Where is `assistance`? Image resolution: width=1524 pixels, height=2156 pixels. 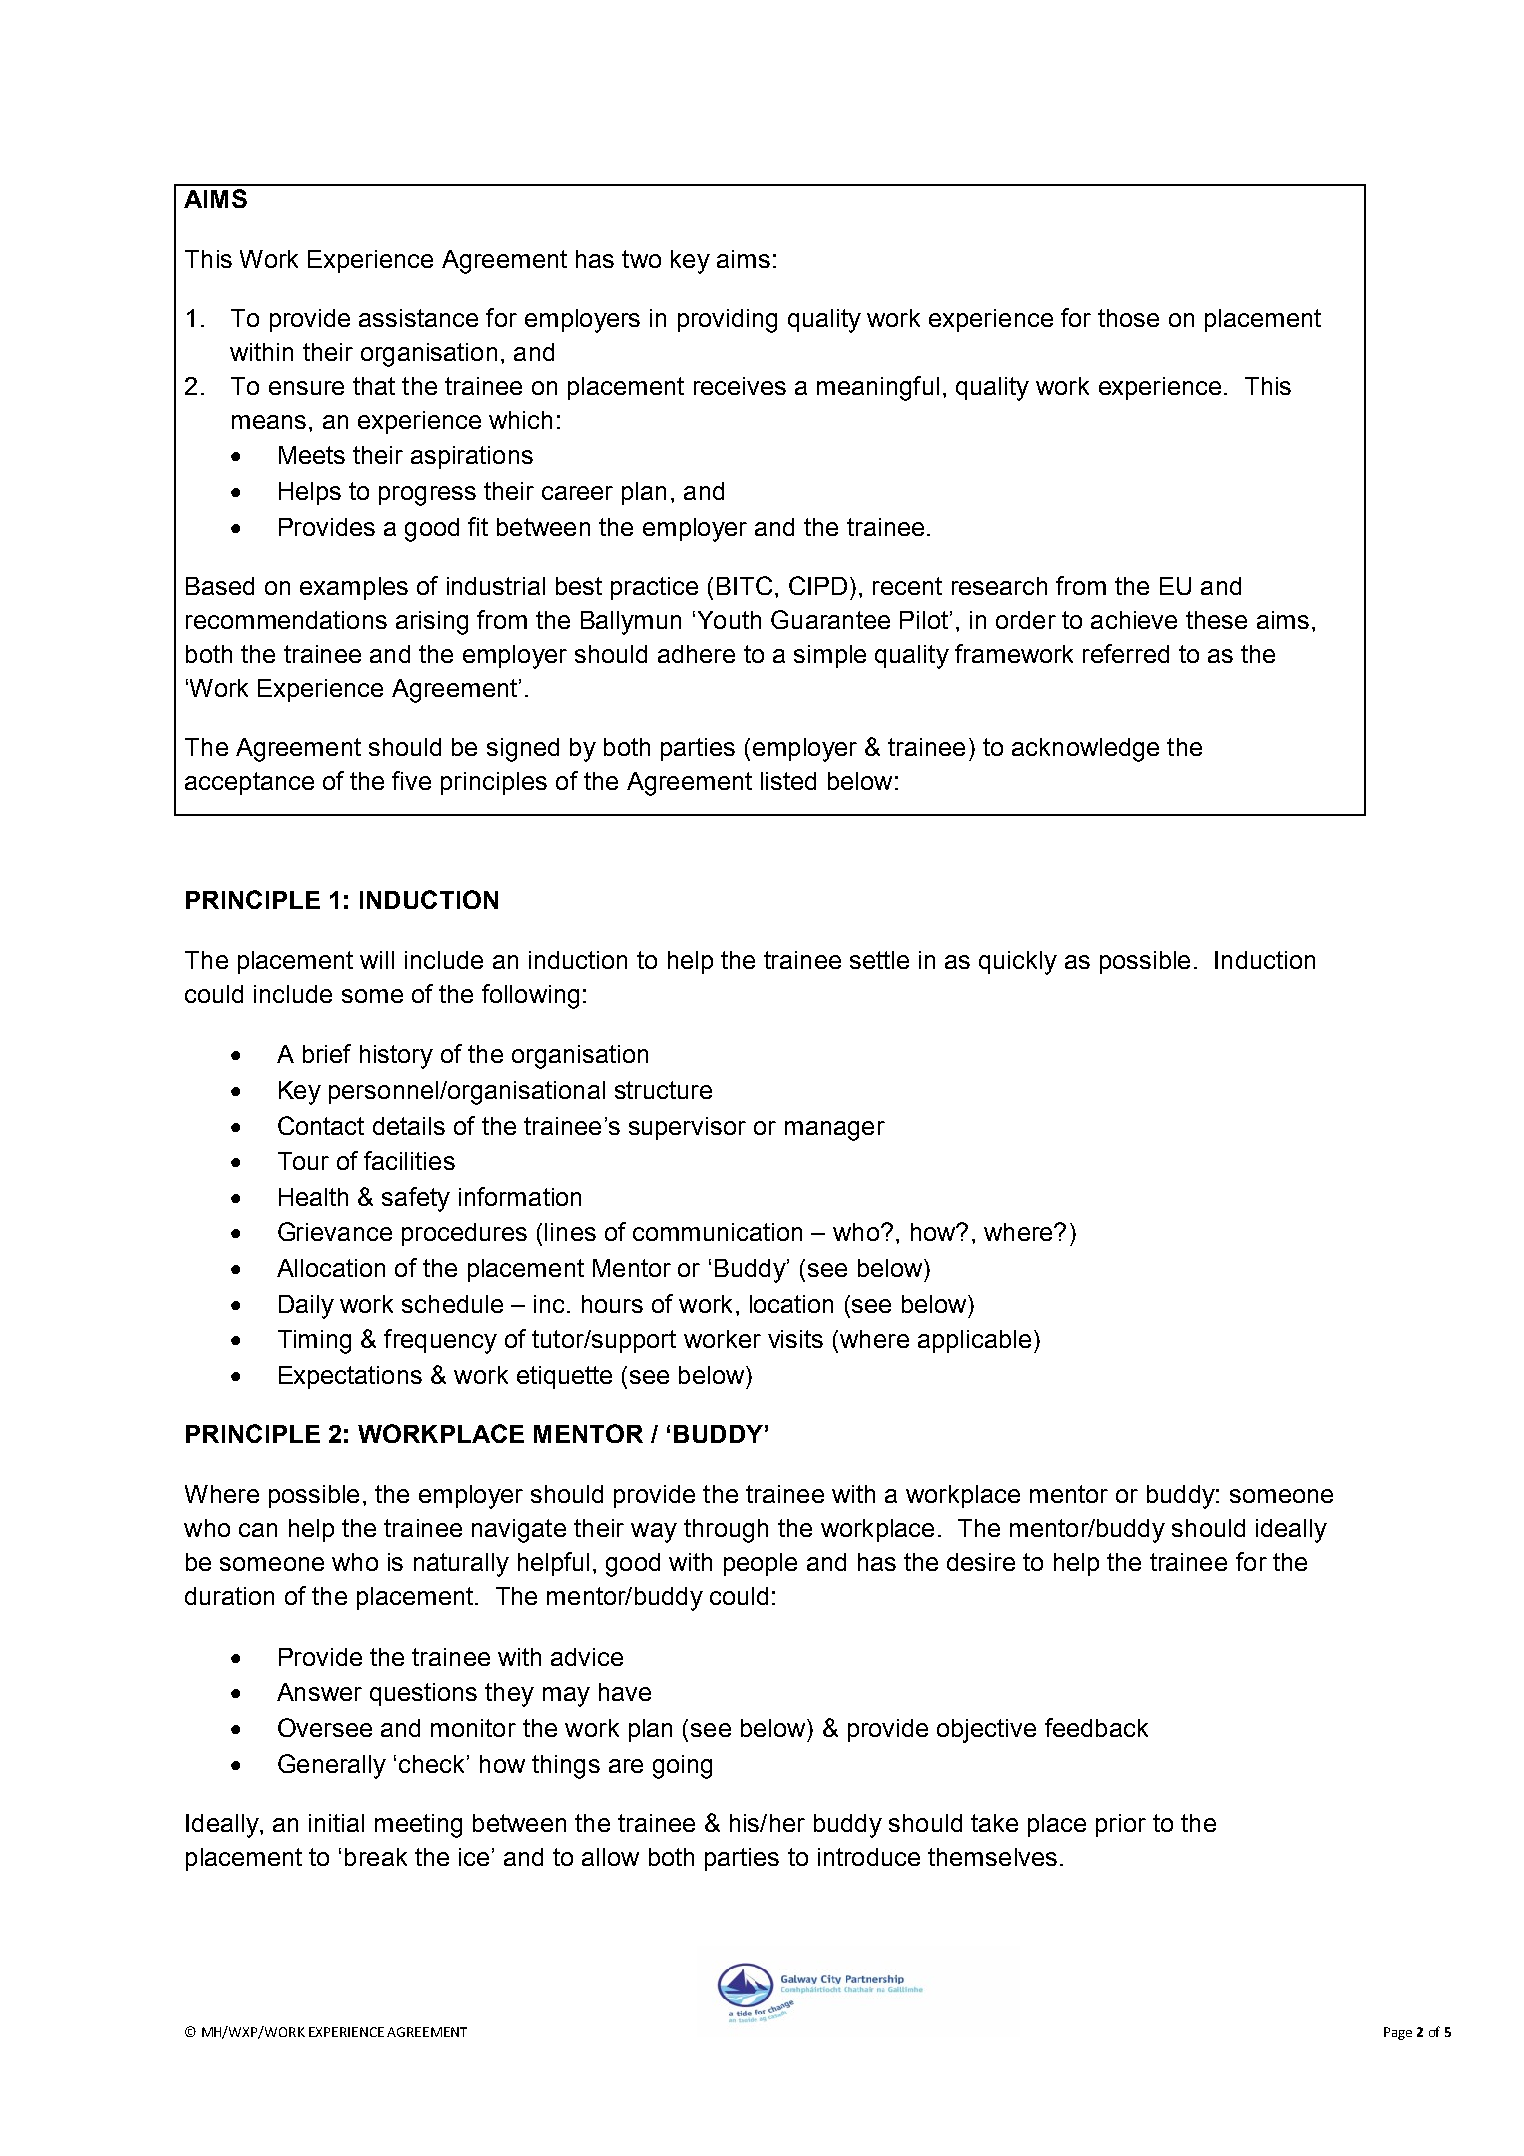
assistance is located at coordinates (418, 318).
